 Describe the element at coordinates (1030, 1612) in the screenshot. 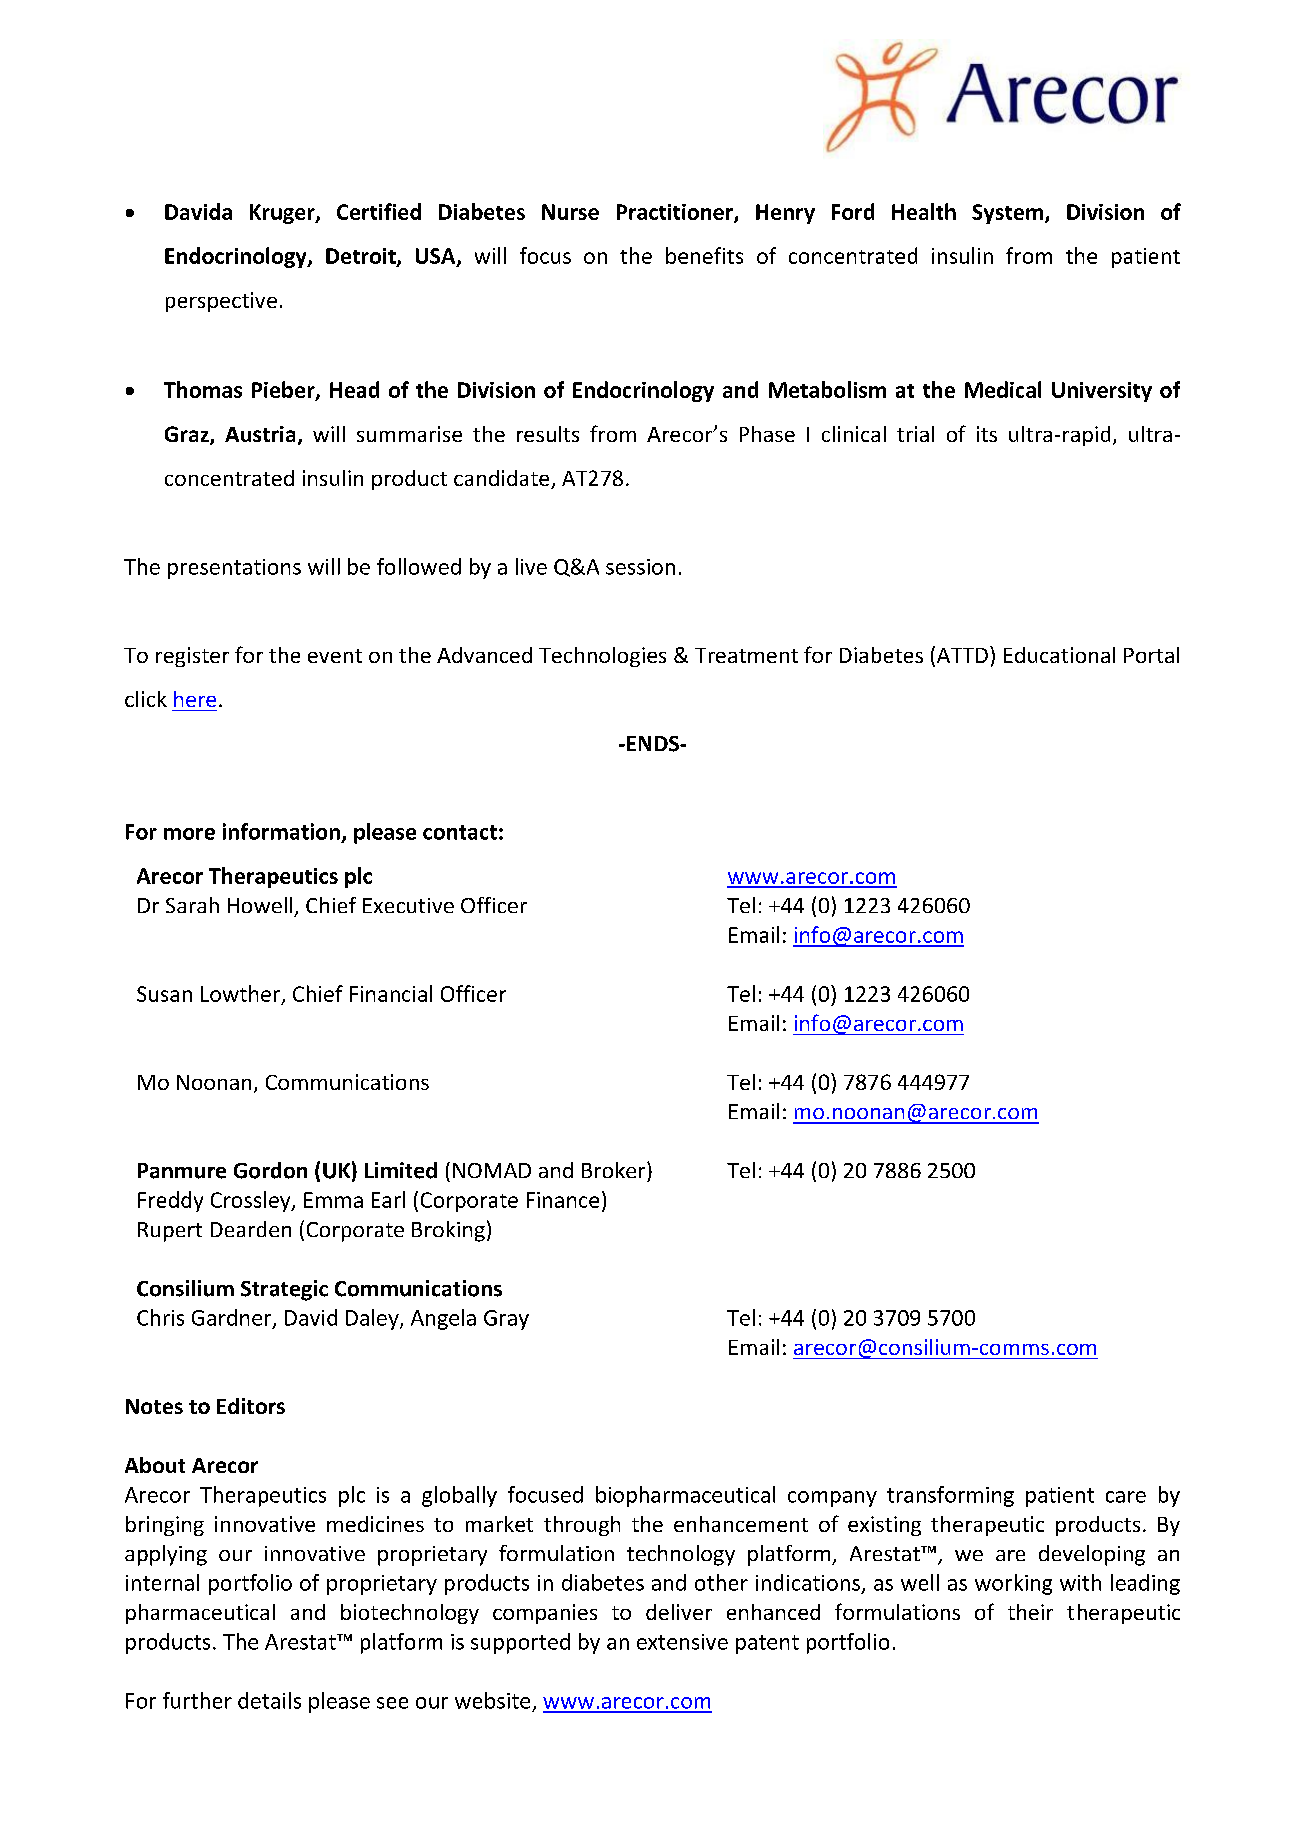

I see `their` at that location.
